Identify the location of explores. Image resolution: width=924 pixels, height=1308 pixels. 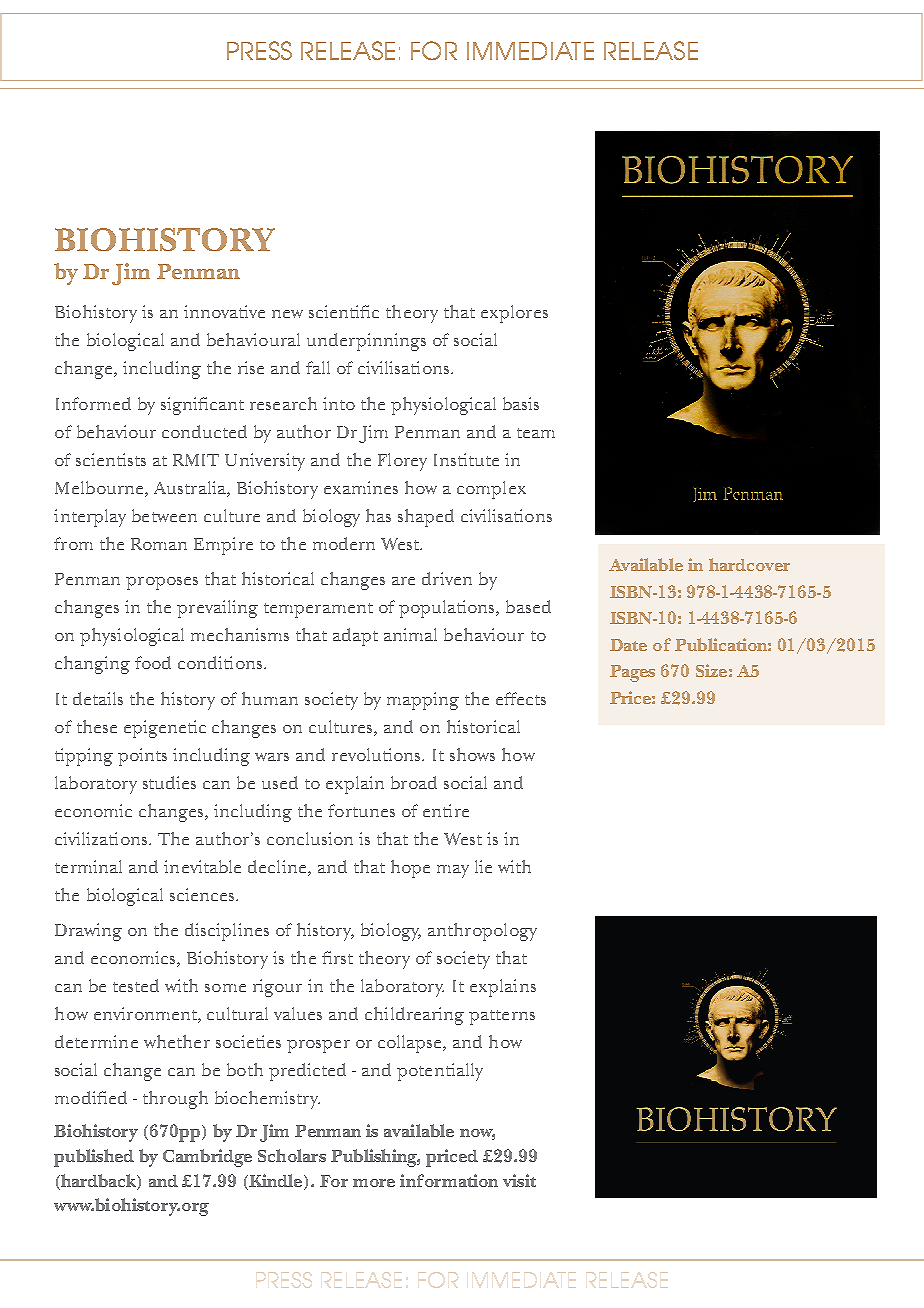
(514, 314).
